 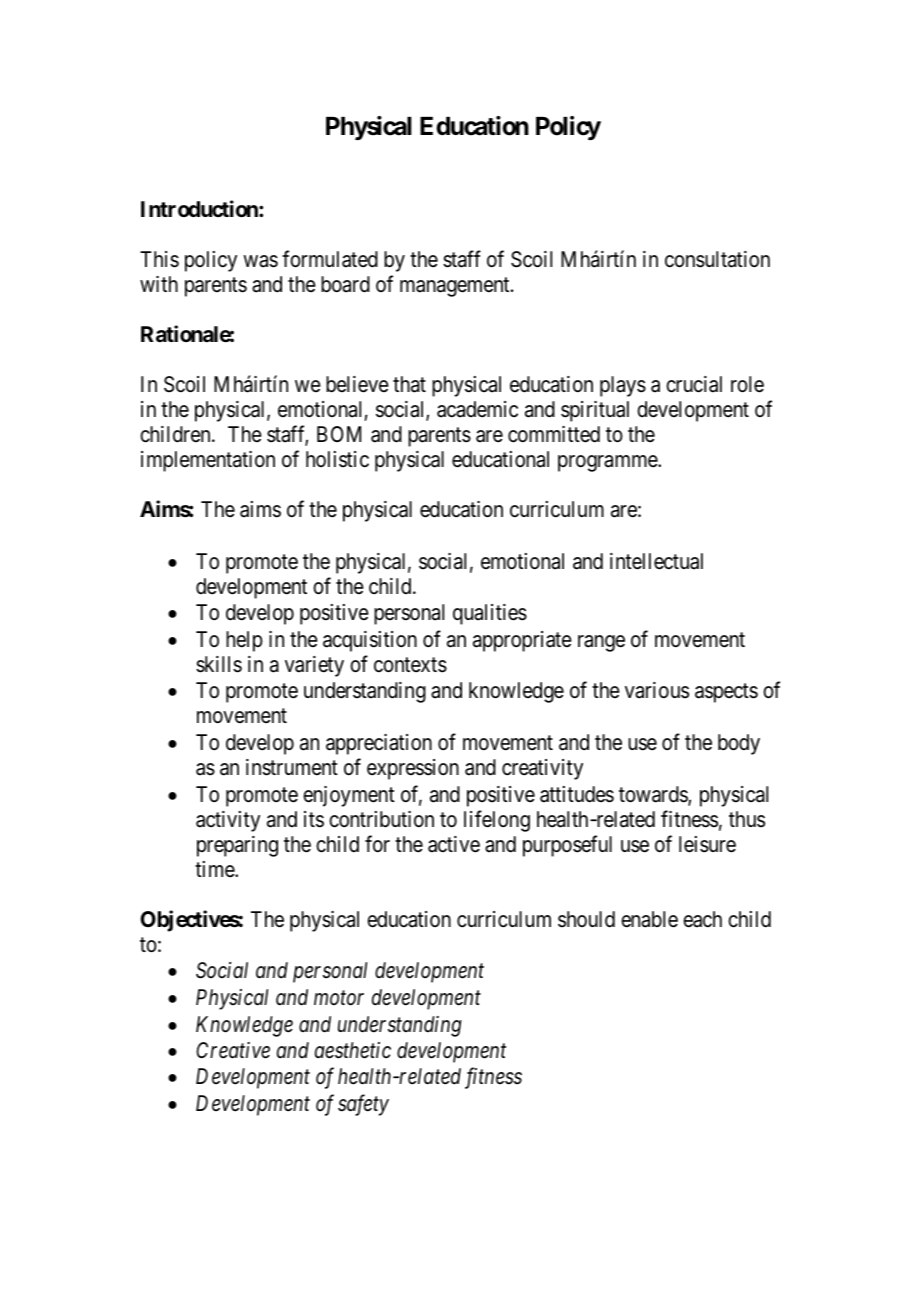 I want to click on management, so click(x=456, y=287).
